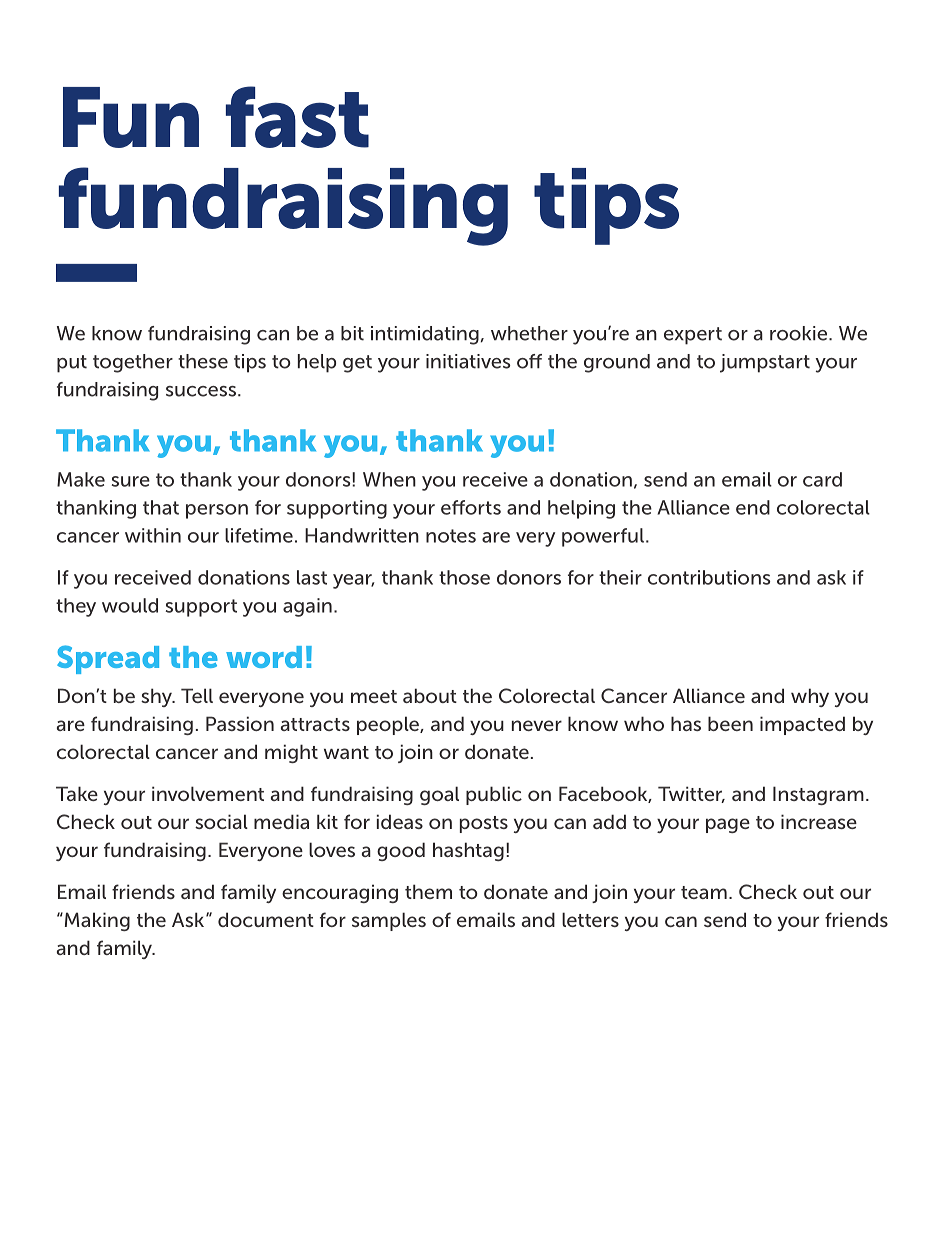 Image resolution: width=952 pixels, height=1233 pixels. I want to click on Making, so click(96, 921).
